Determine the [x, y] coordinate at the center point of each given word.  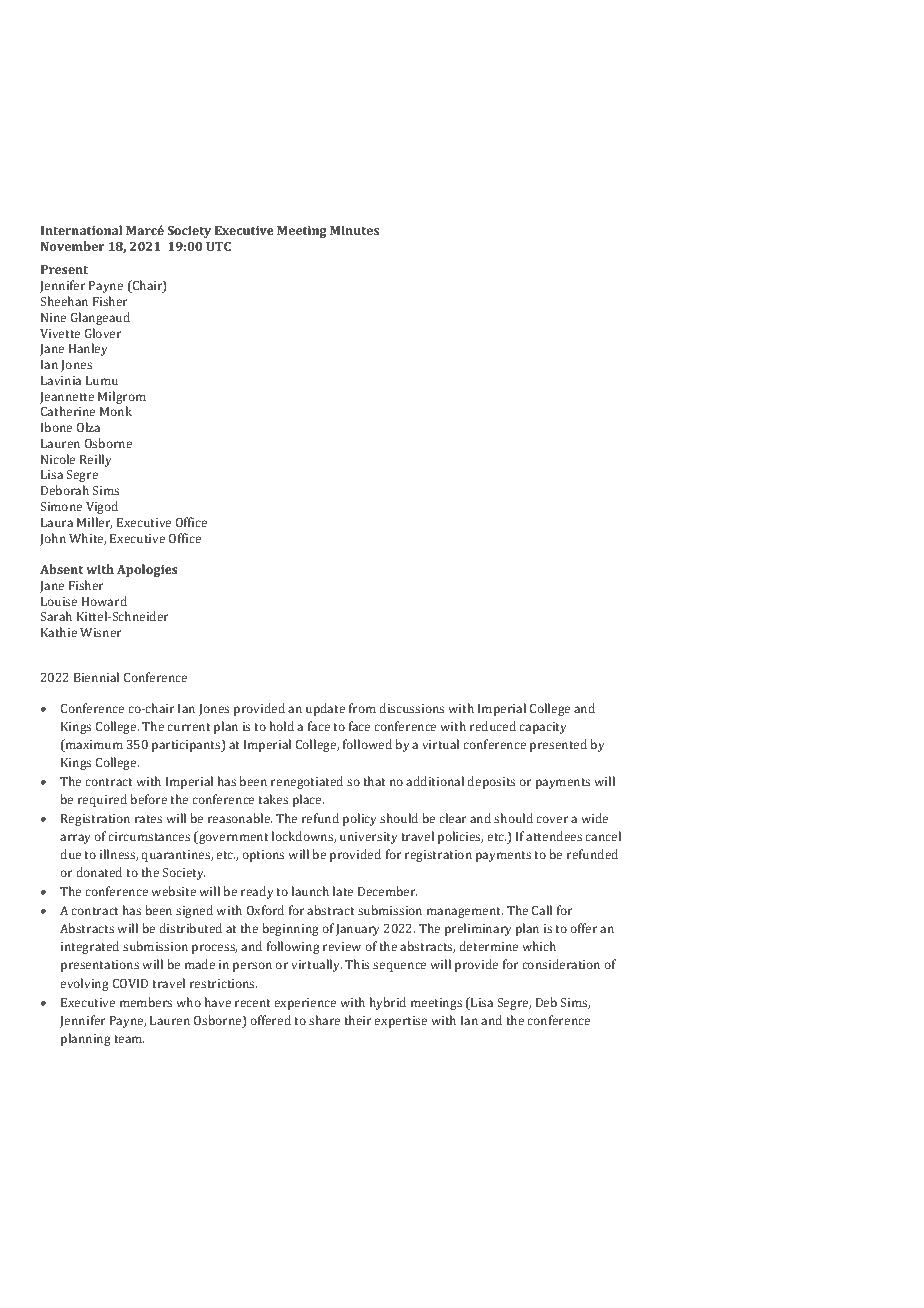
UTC [218, 246]
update [325, 709]
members [146, 1002]
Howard [104, 601]
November [73, 246]
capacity [543, 728]
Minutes [354, 230]
